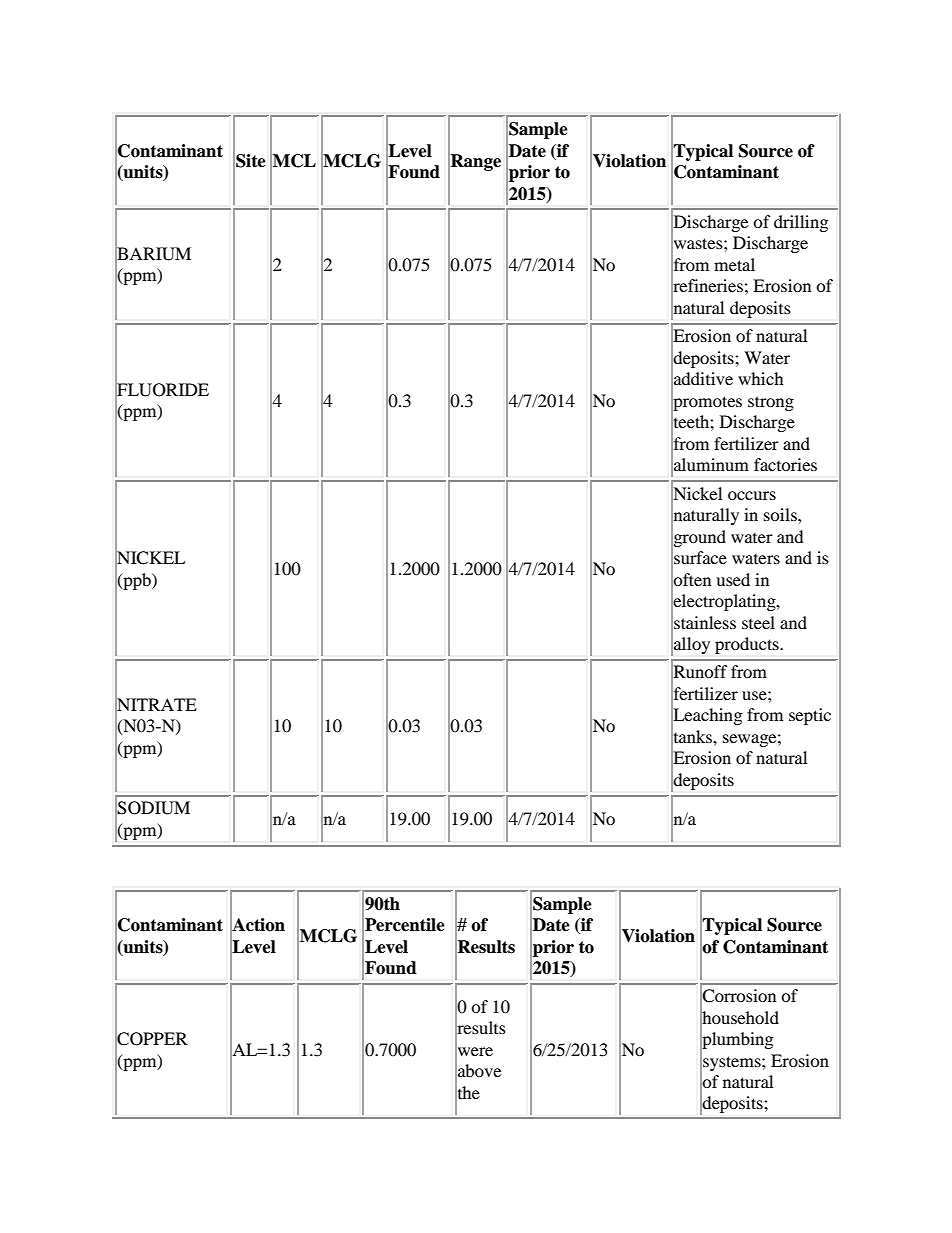 This screenshot has height=1233, width=952. I want to click on drilling, so click(801, 223).
